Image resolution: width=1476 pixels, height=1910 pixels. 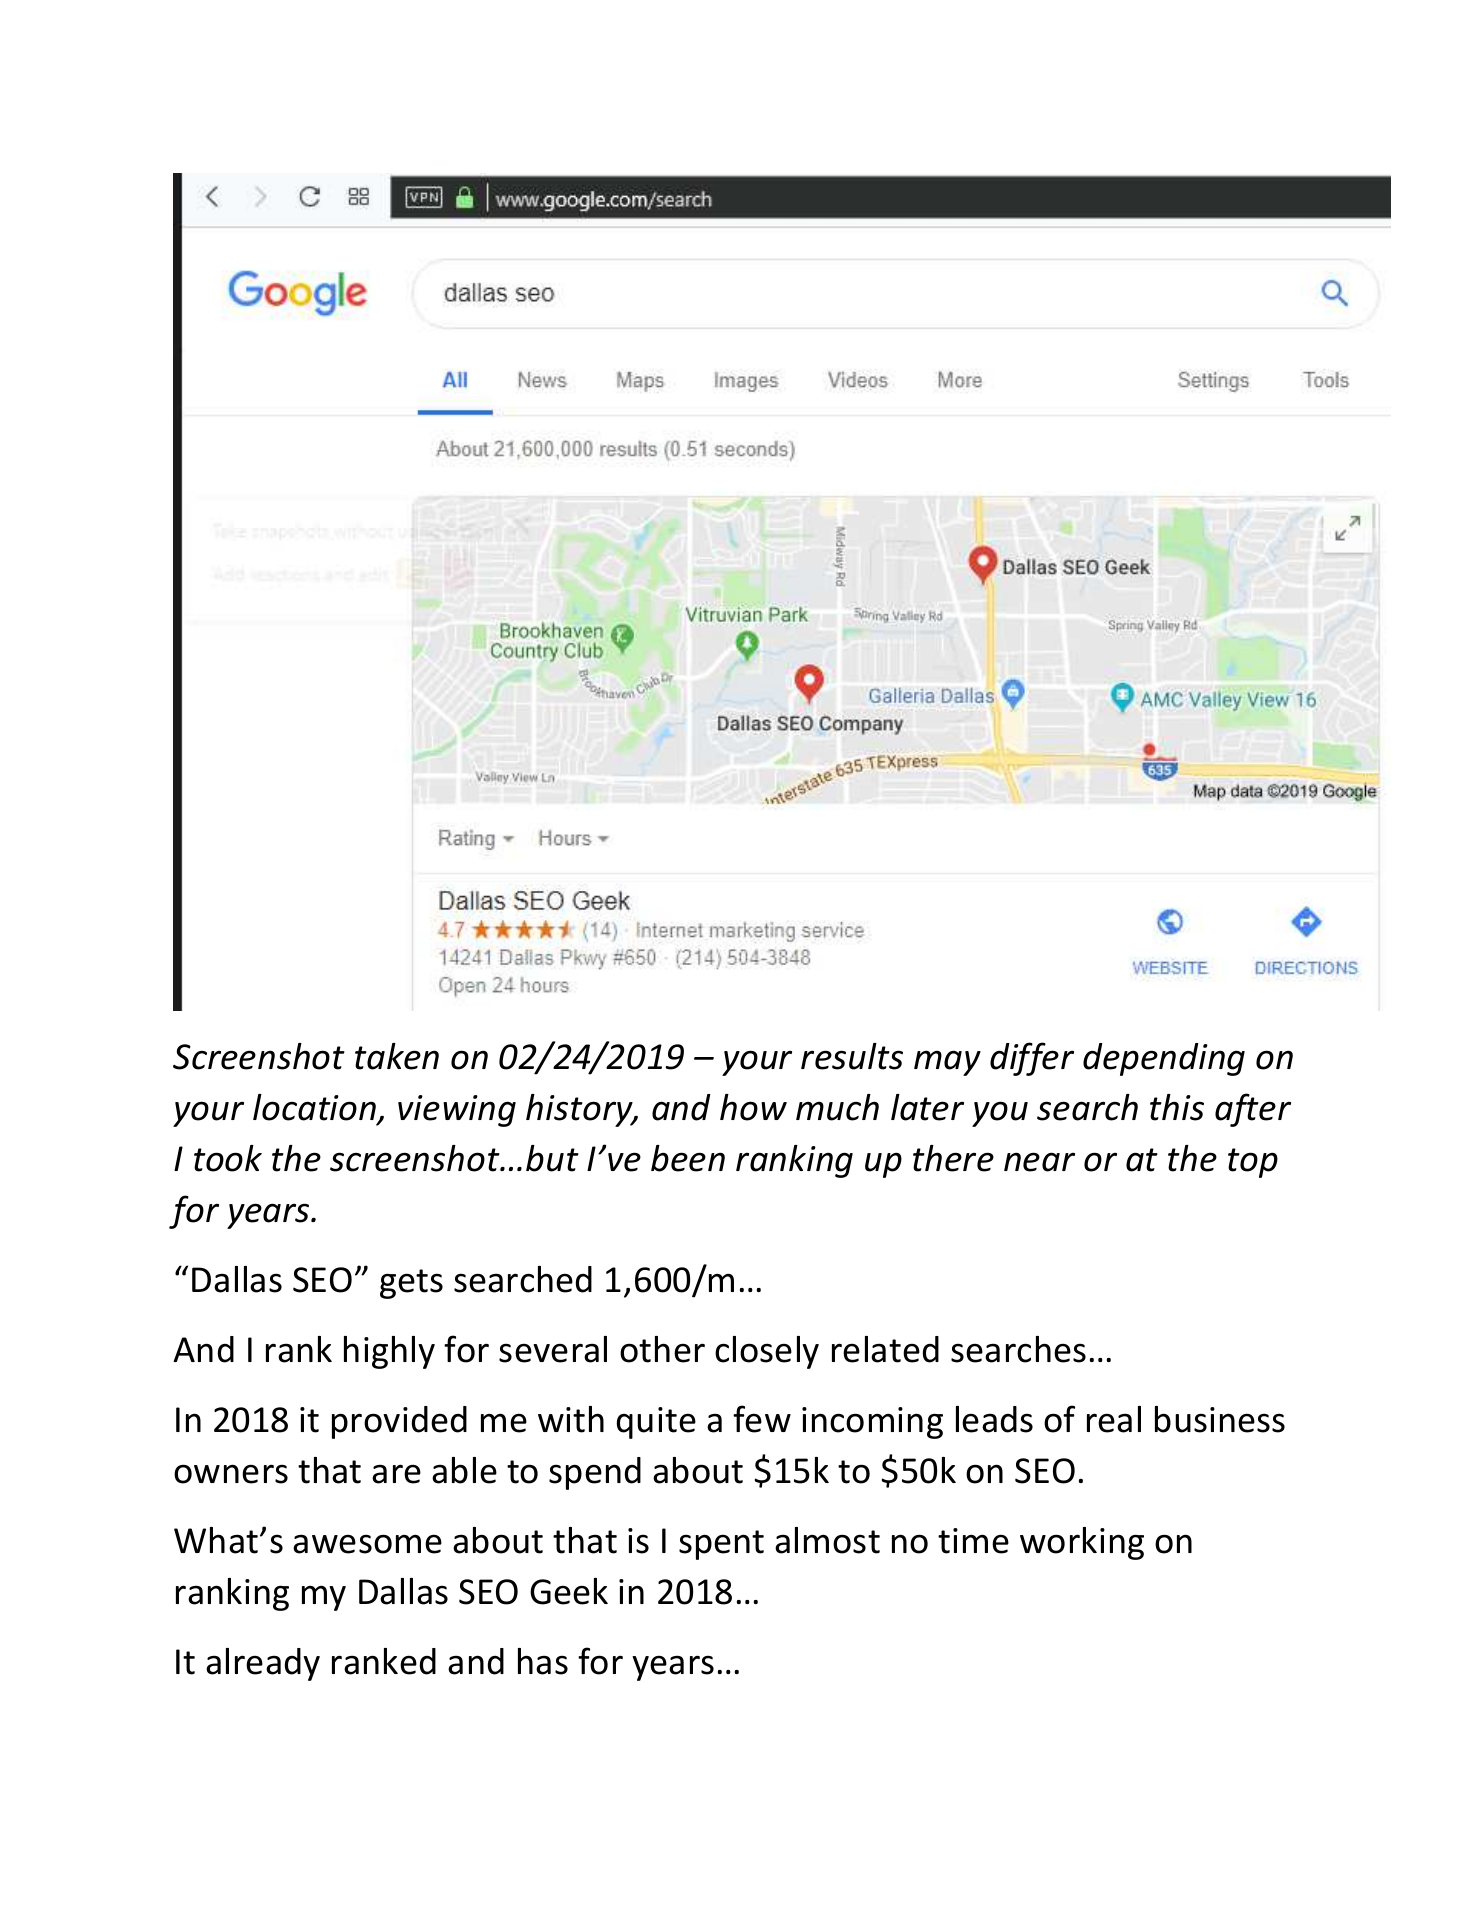 I want to click on real, so click(x=1114, y=1419).
